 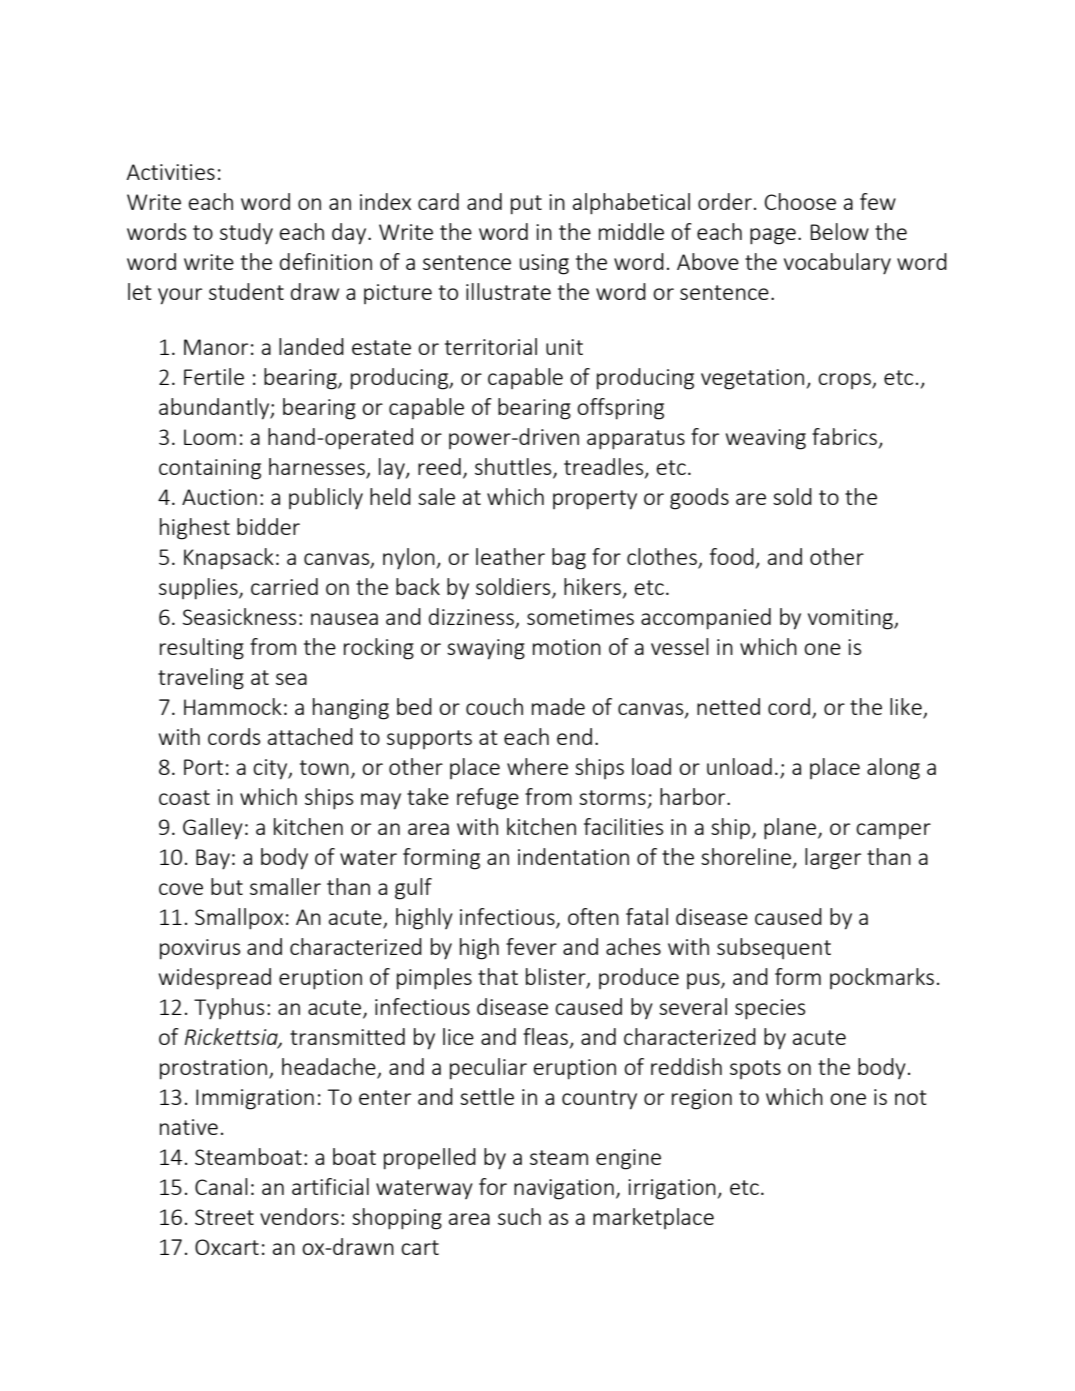 I want to click on leather, so click(x=510, y=556).
